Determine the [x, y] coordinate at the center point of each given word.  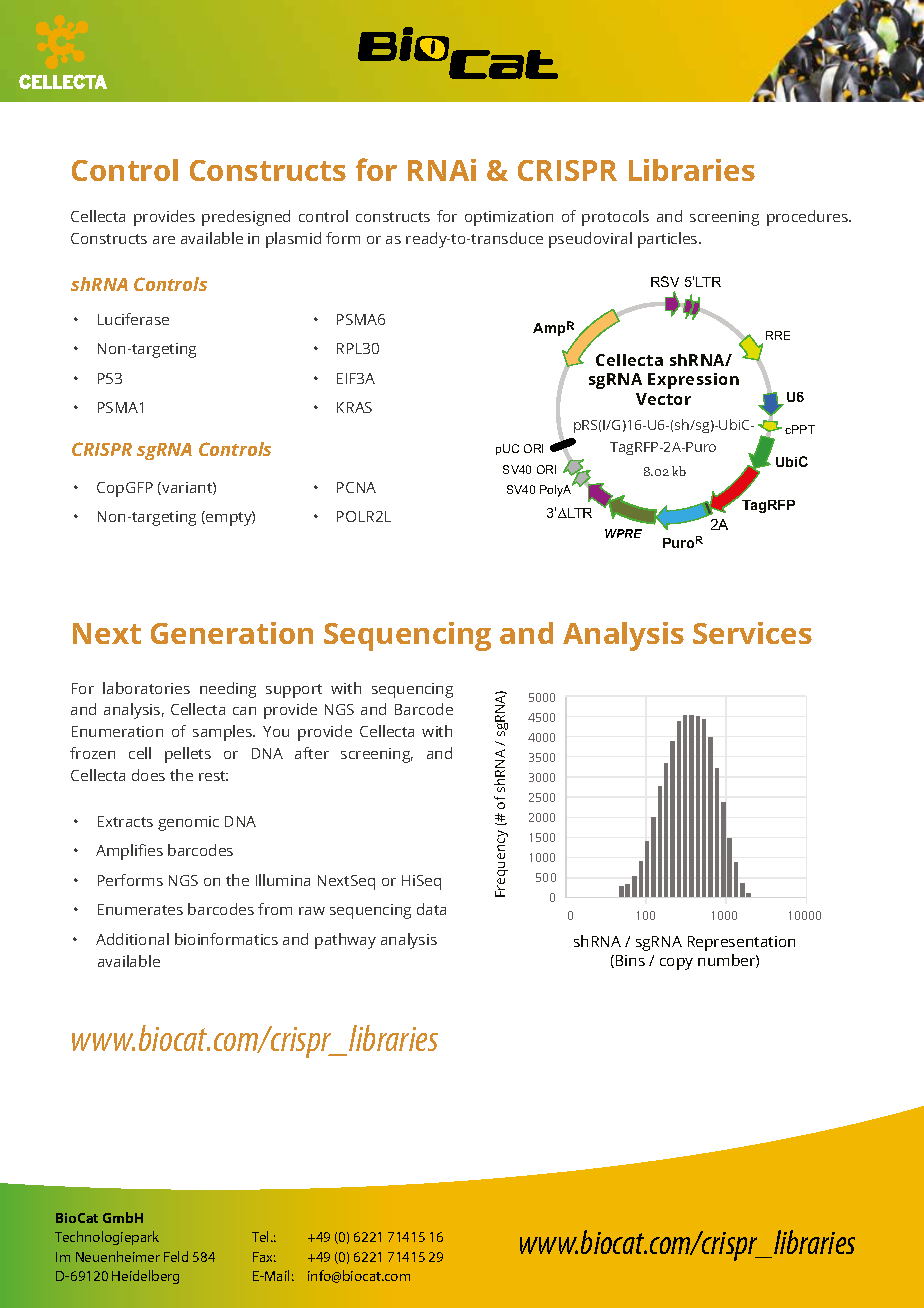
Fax [264, 1257]
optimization [509, 218]
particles [669, 240]
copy [676, 964]
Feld [176, 1256]
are [164, 240]
